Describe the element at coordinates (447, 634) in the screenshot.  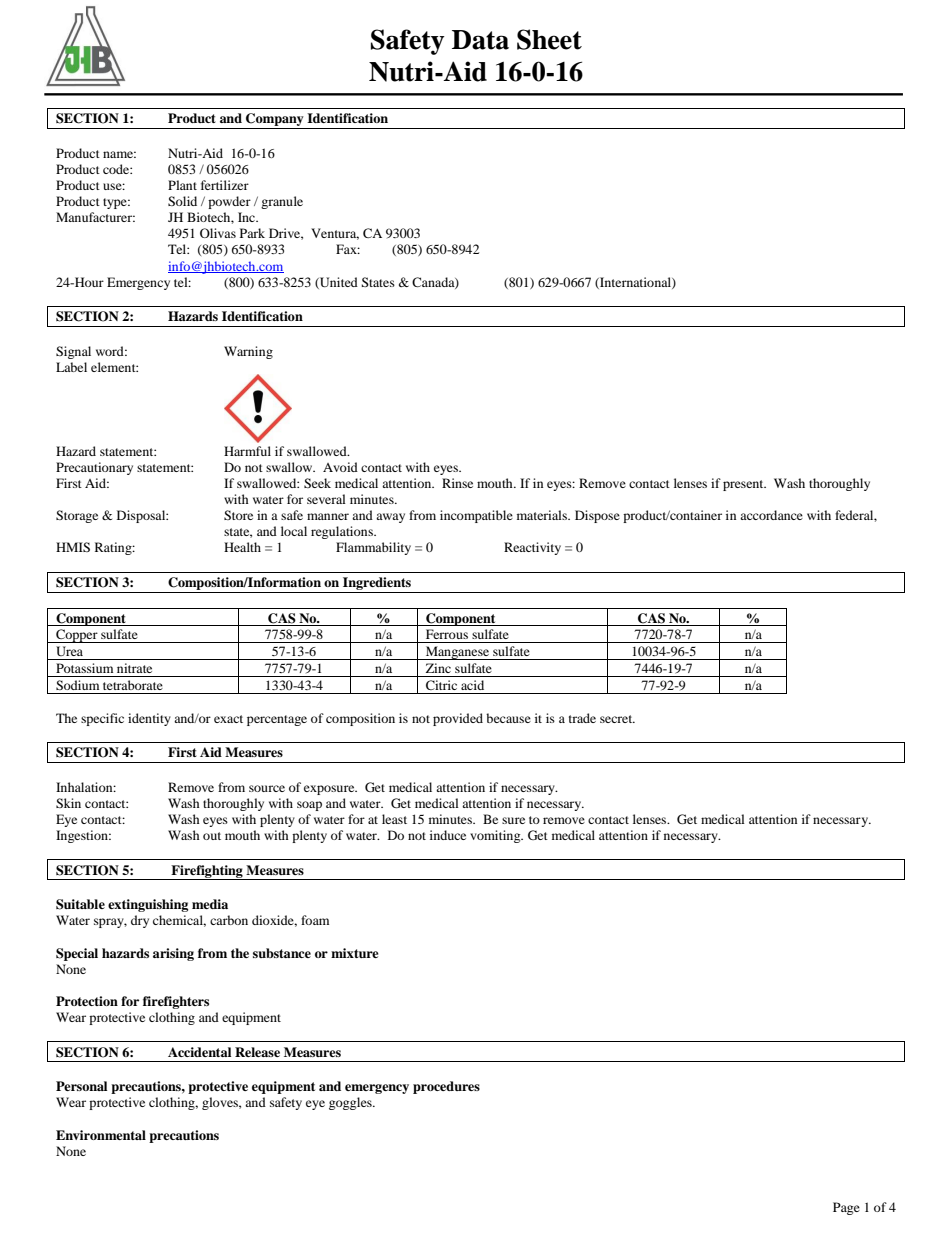
I see `Ferrous` at that location.
